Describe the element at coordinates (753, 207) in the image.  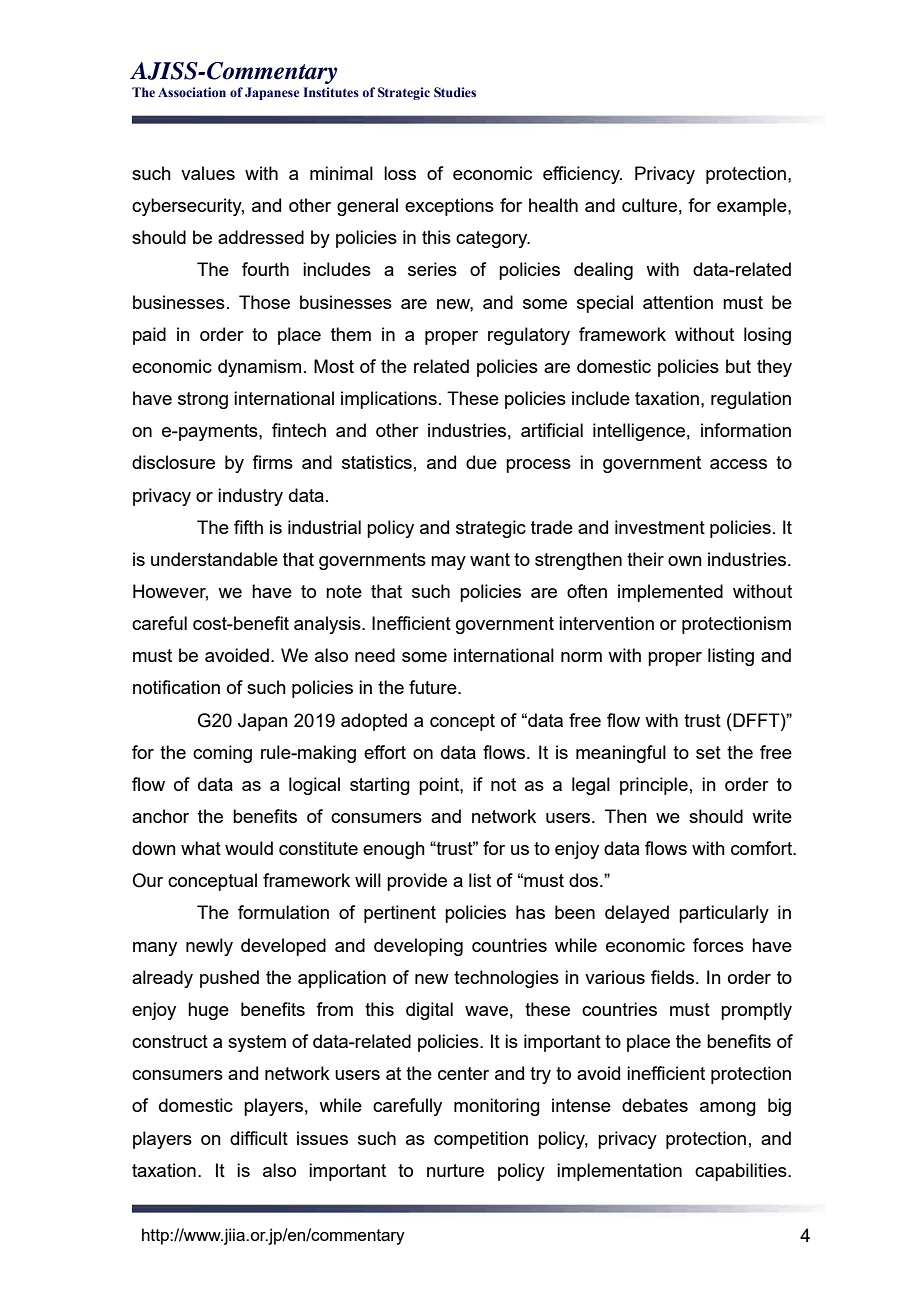
I see `example` at that location.
